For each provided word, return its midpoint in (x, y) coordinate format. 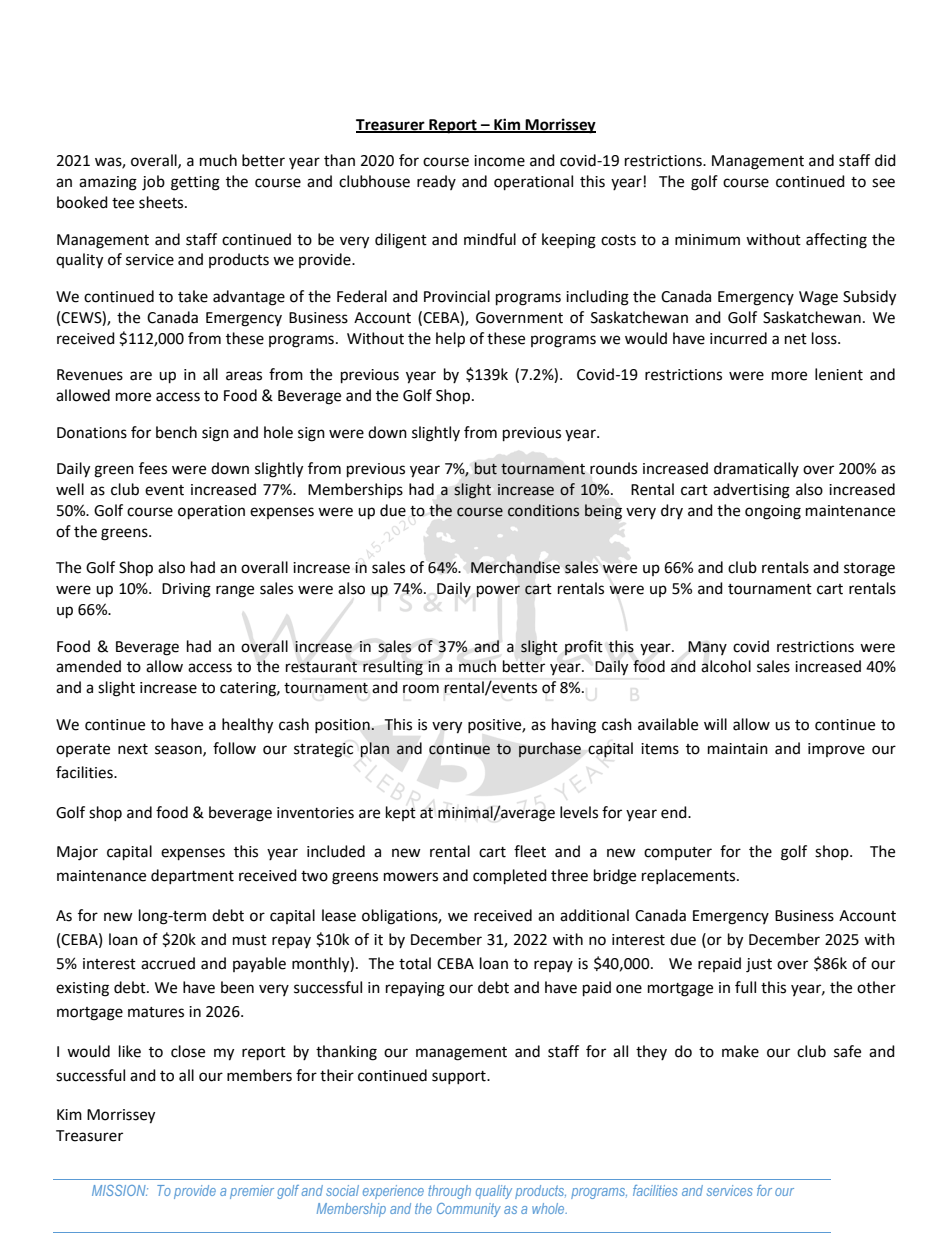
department (192, 876)
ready (436, 182)
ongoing (773, 512)
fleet (530, 851)
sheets (162, 202)
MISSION (120, 1190)
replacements (690, 876)
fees (153, 468)
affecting (836, 241)
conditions (543, 510)
